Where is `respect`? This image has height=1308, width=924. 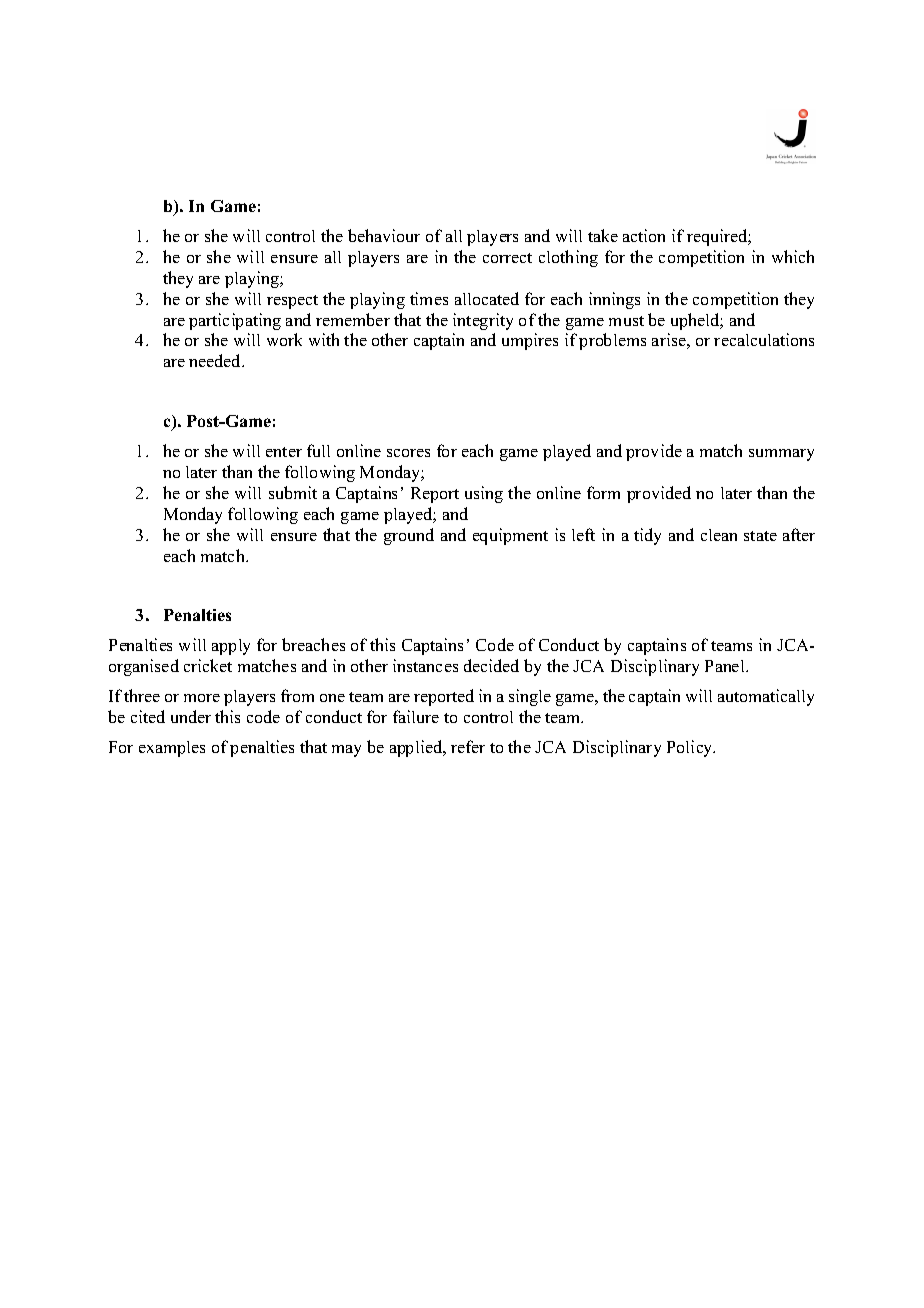 respect is located at coordinates (292, 302).
